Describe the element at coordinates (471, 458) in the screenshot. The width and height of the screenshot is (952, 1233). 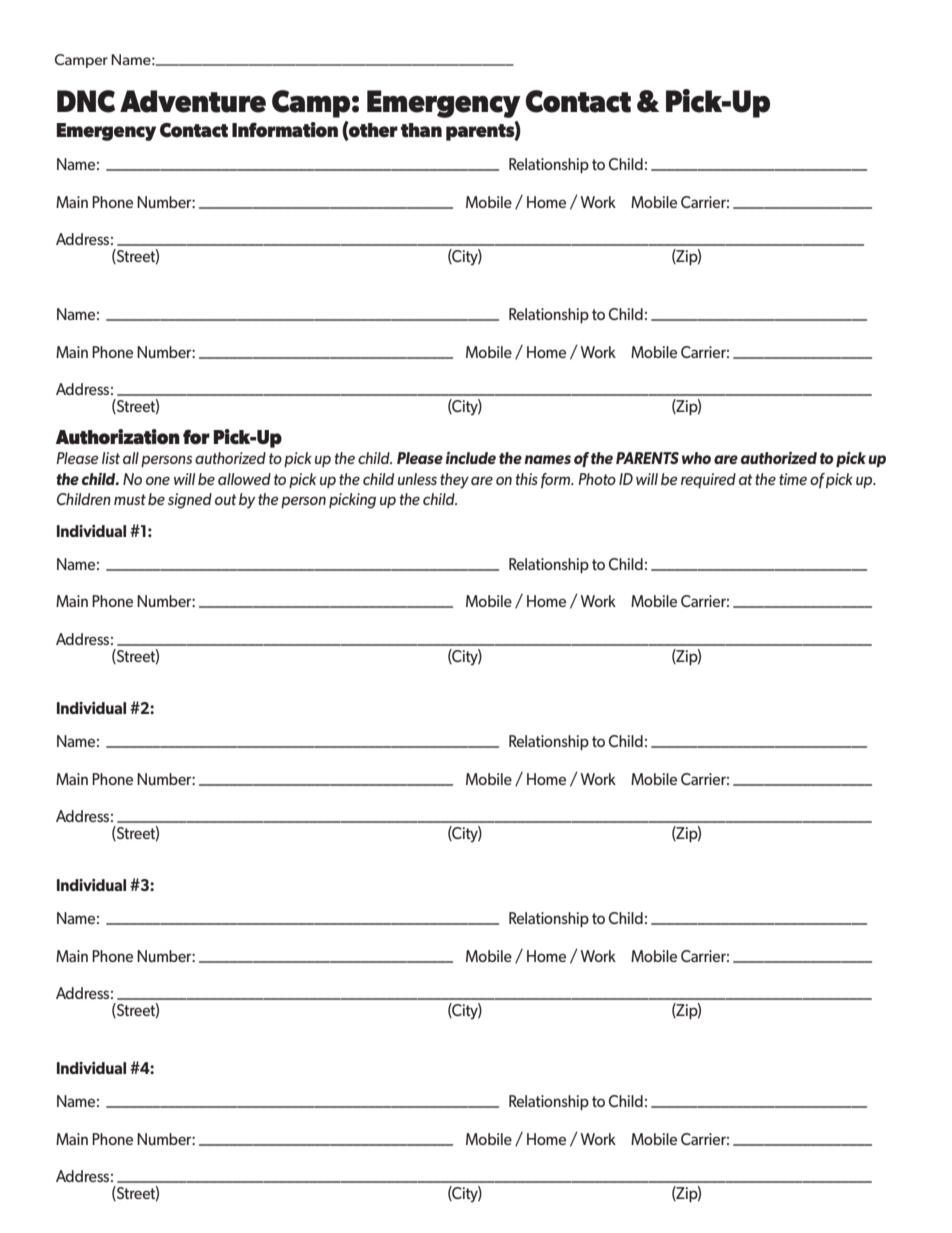
I see `include` at that location.
